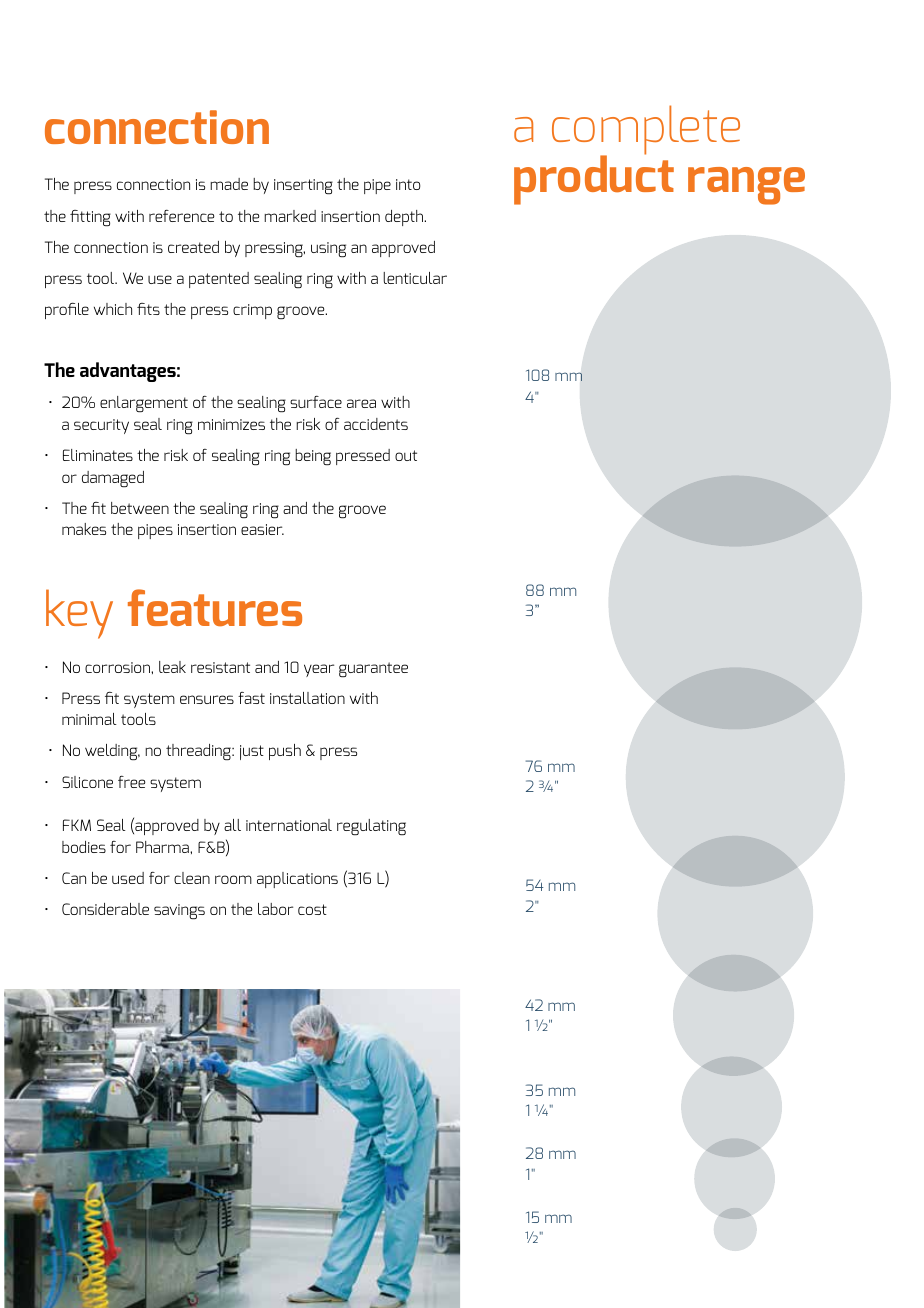 The width and height of the image is (924, 1308). I want to click on accidents, so click(376, 424).
